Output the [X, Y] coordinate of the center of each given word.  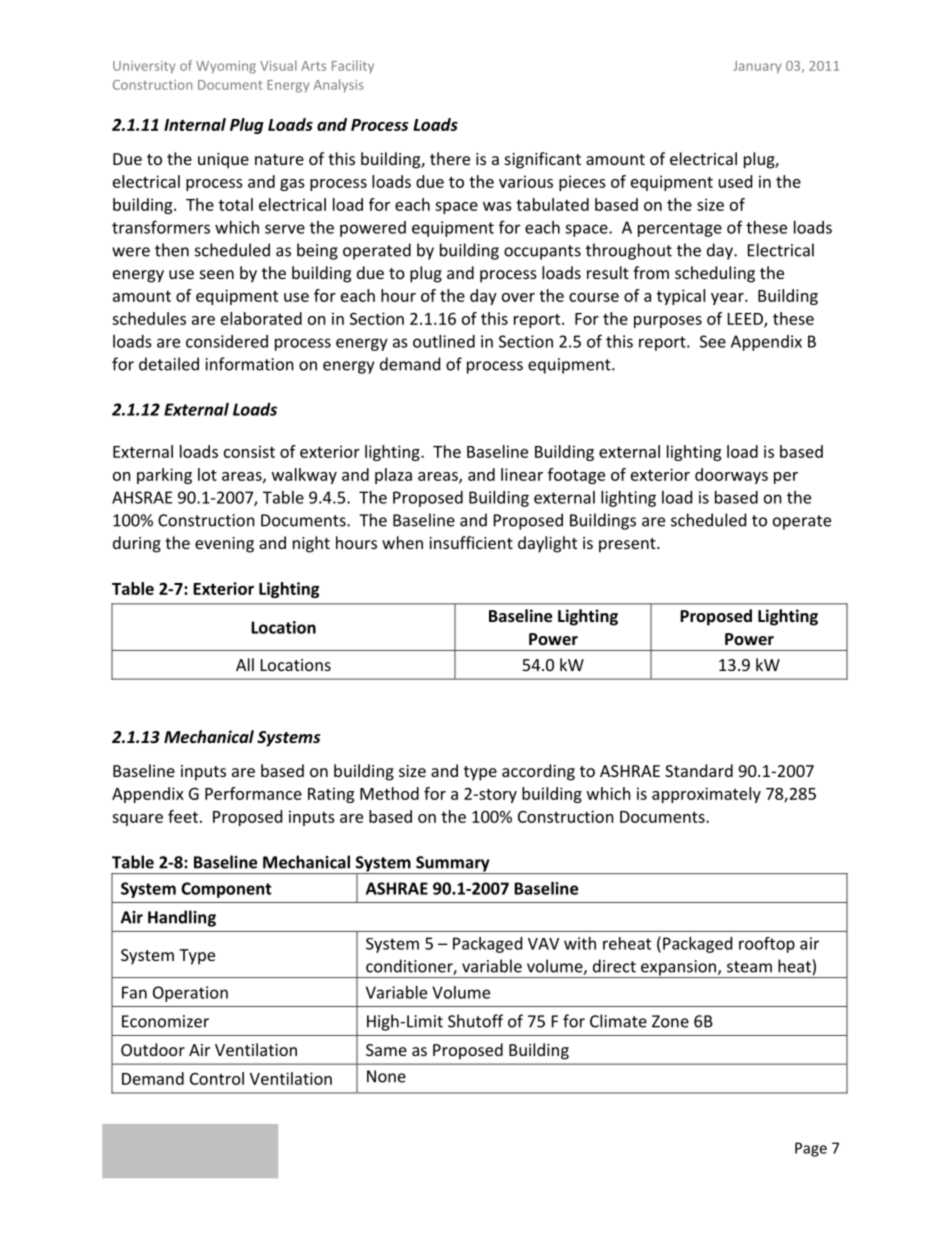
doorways [731, 476]
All [245, 664]
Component [226, 890]
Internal [195, 124]
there [450, 158]
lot [207, 474]
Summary [453, 865]
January [757, 67]
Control [217, 1078]
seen [217, 274]
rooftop [767, 945]
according [538, 772]
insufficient [471, 542]
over [518, 297]
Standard [699, 770]
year [728, 299]
